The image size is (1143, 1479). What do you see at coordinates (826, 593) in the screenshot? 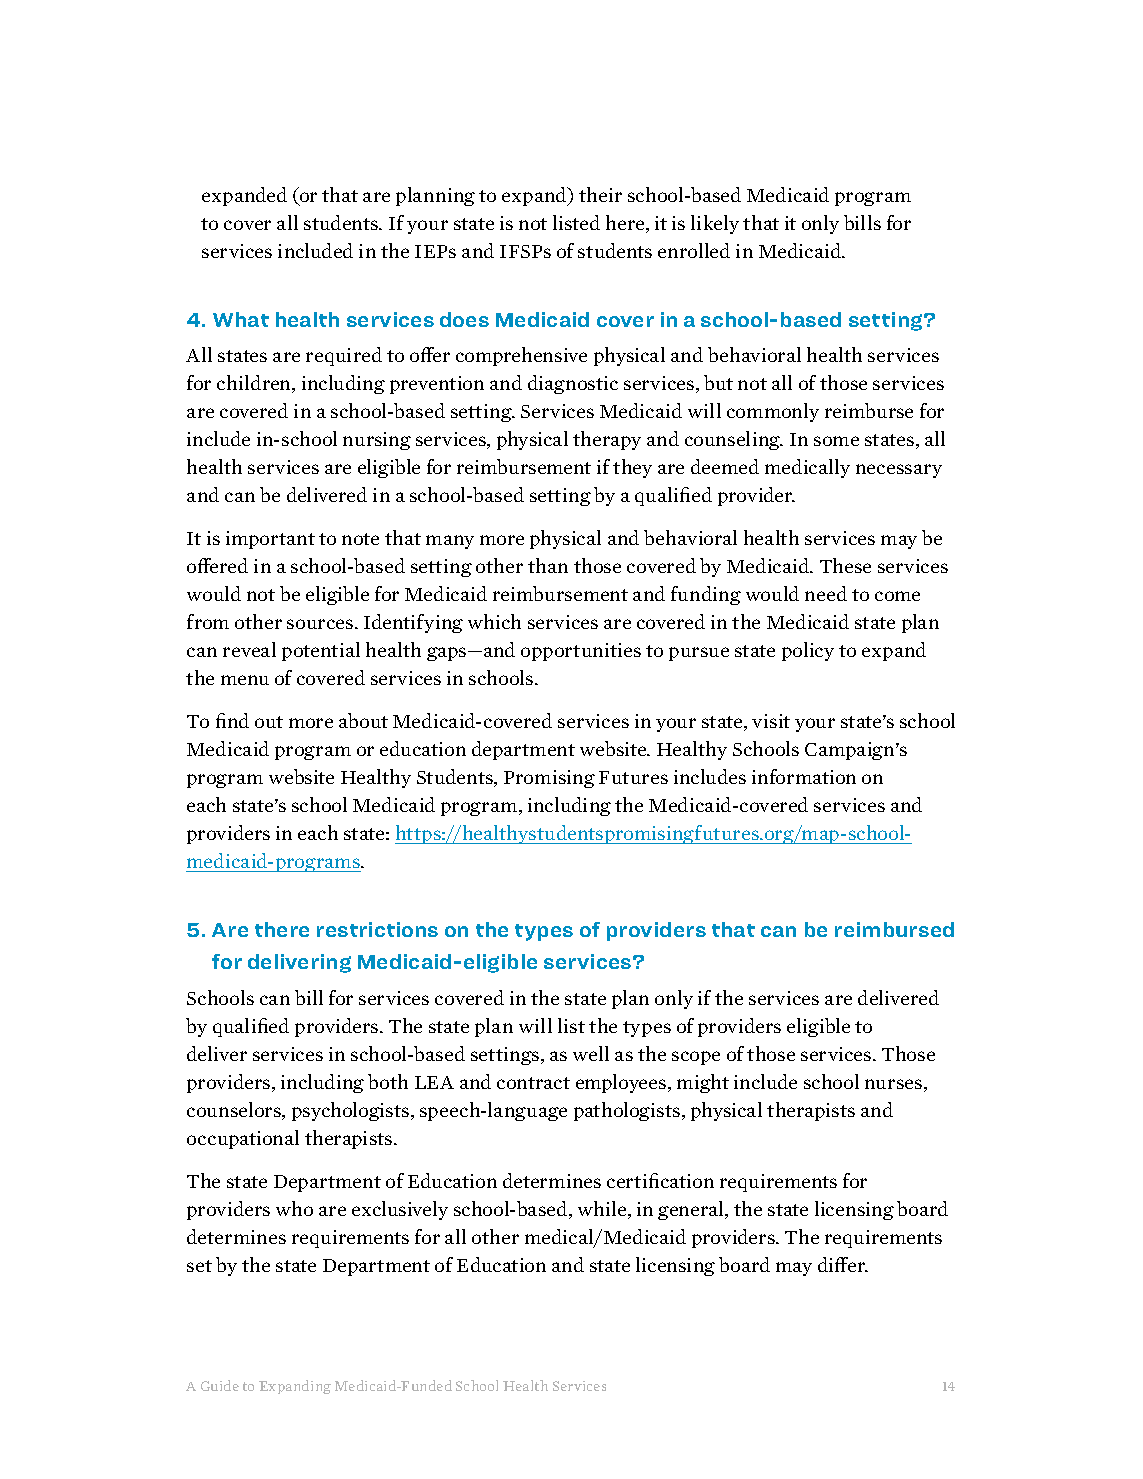
I see `need` at bounding box center [826, 593].
